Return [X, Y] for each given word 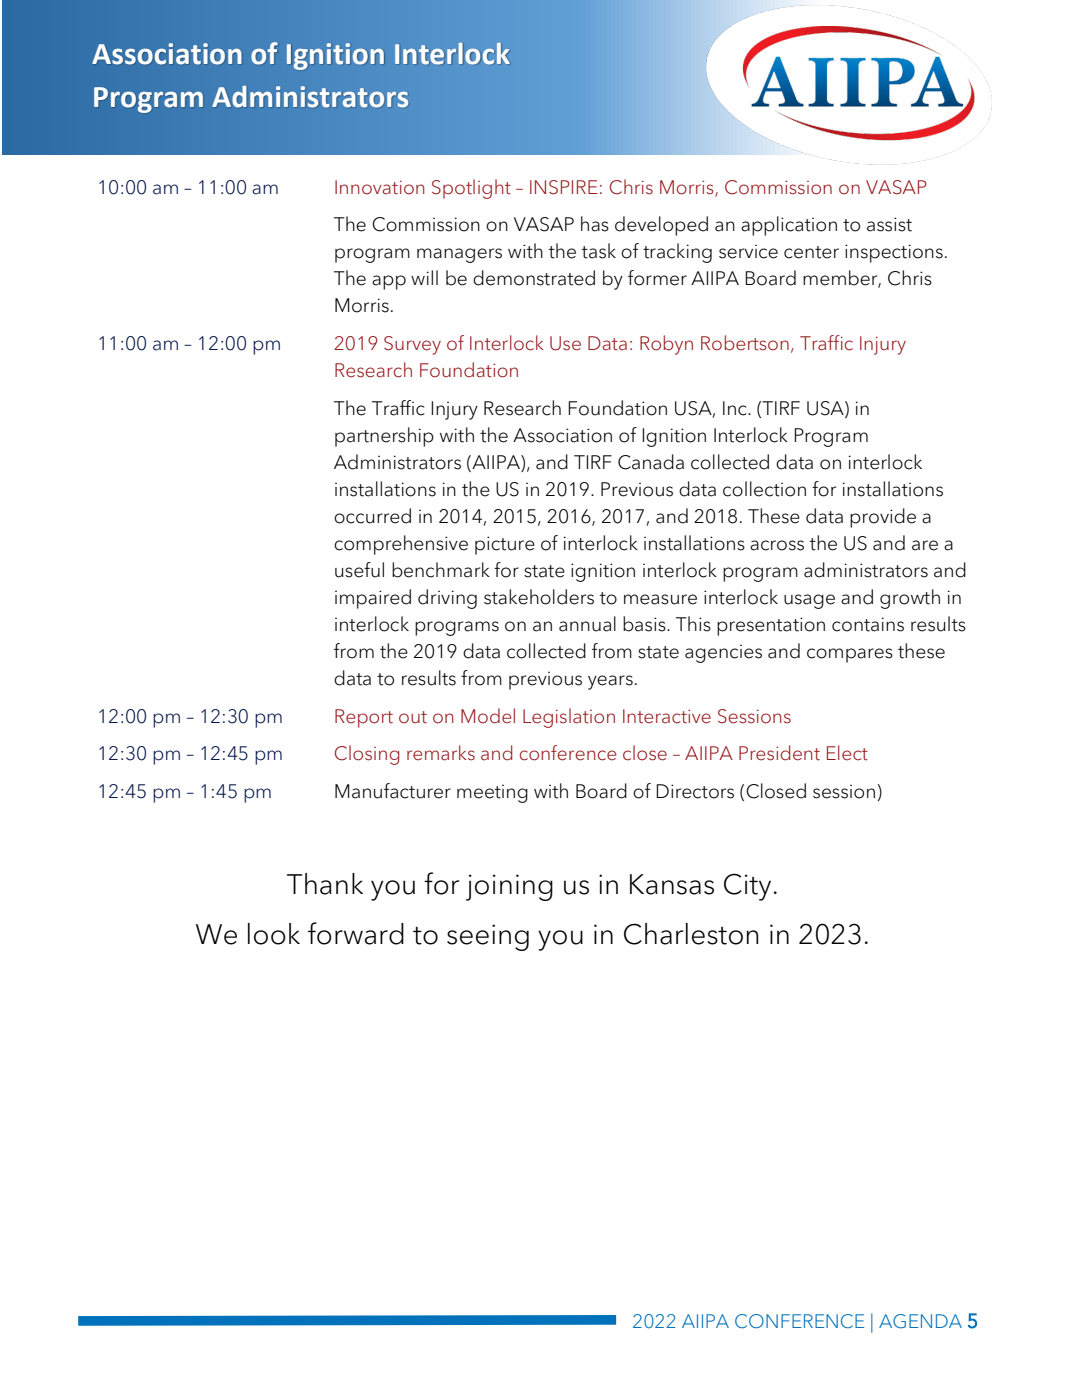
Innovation [380, 187]
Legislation [569, 718]
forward [356, 933]
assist [889, 224]
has [595, 224]
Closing [367, 755]
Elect [847, 753]
